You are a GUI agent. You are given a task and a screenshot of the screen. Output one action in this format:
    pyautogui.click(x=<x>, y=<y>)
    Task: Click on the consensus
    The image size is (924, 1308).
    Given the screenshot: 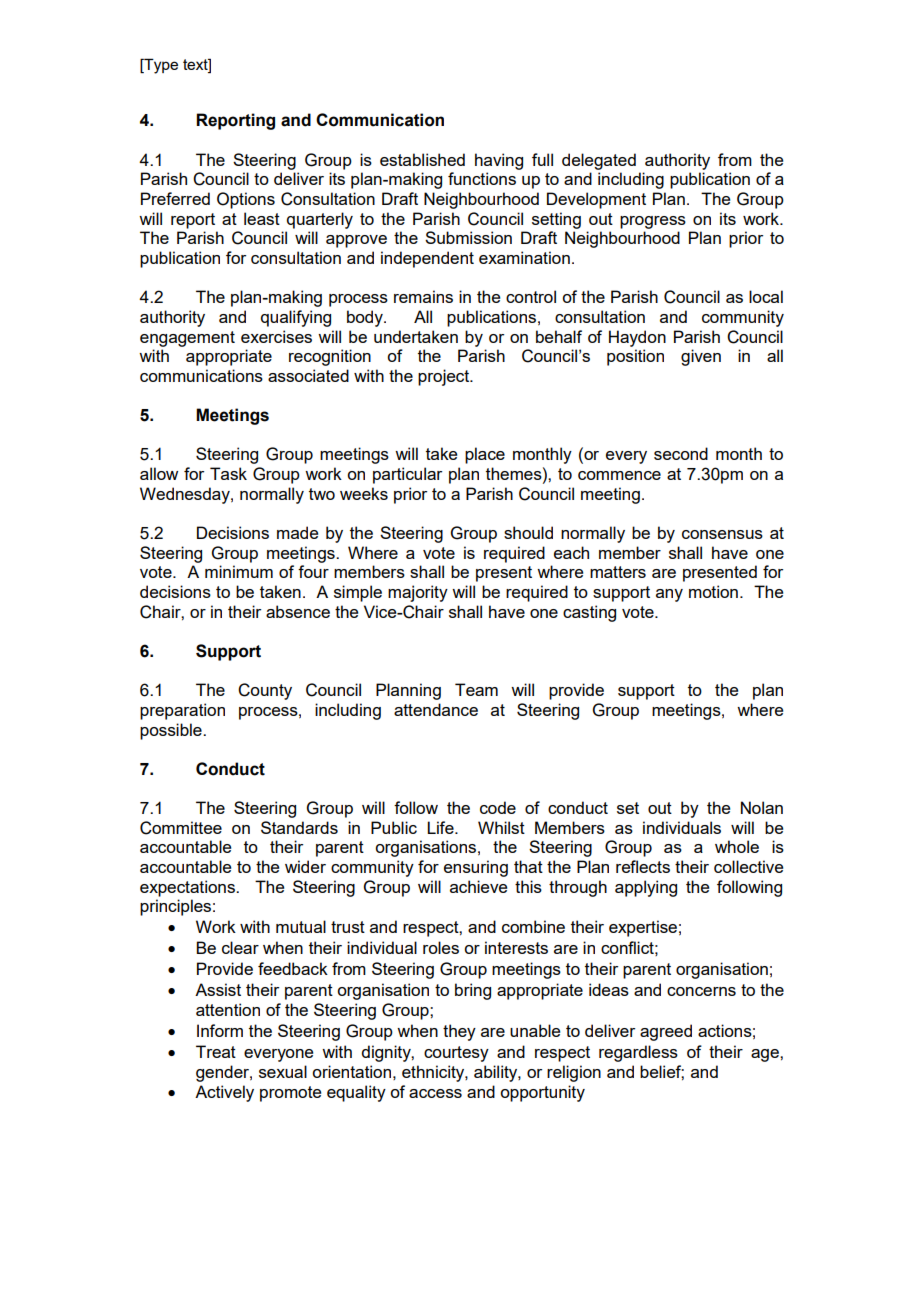 What is the action you would take?
    pyautogui.click(x=722, y=534)
